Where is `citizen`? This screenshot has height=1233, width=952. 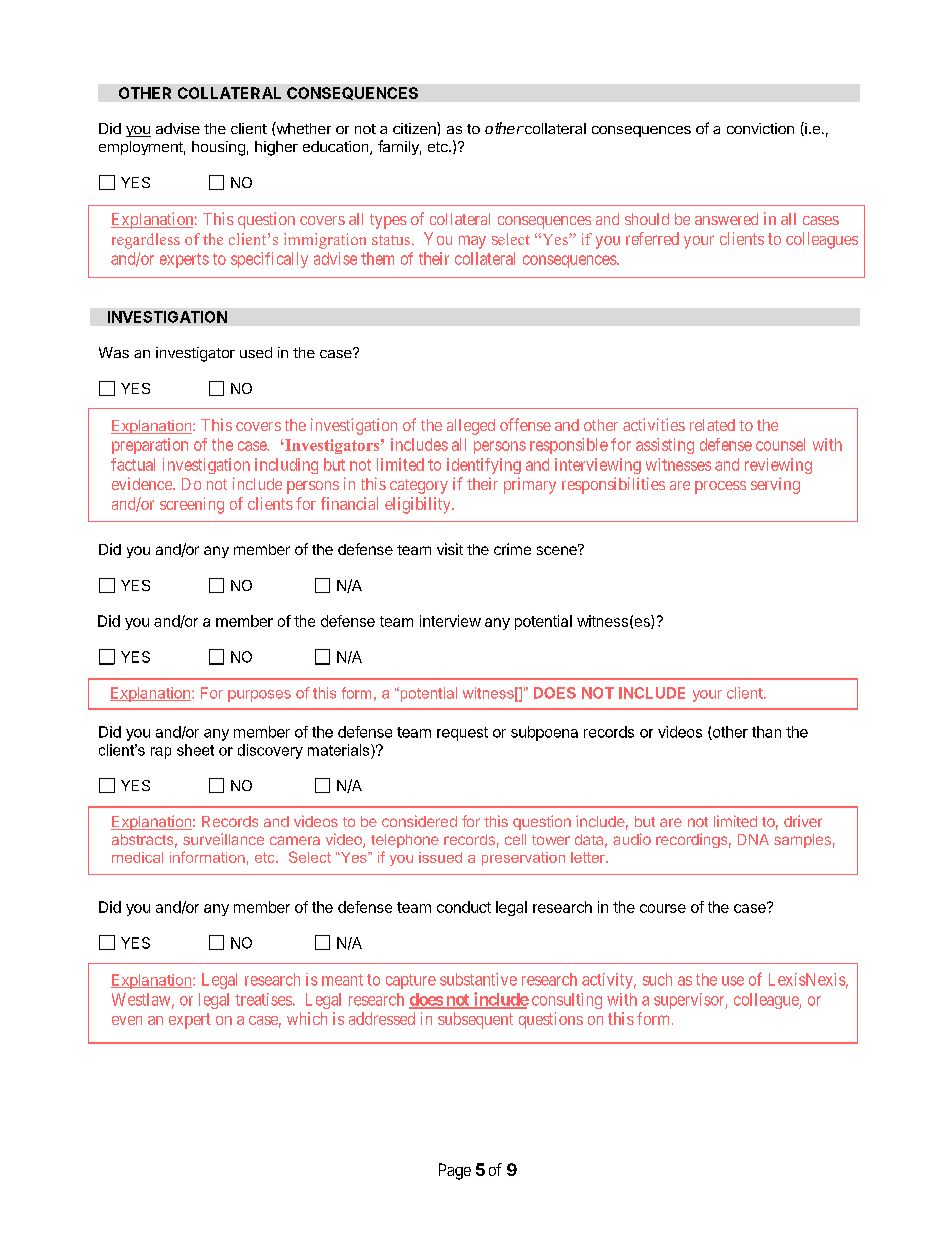
citizen is located at coordinates (415, 128).
